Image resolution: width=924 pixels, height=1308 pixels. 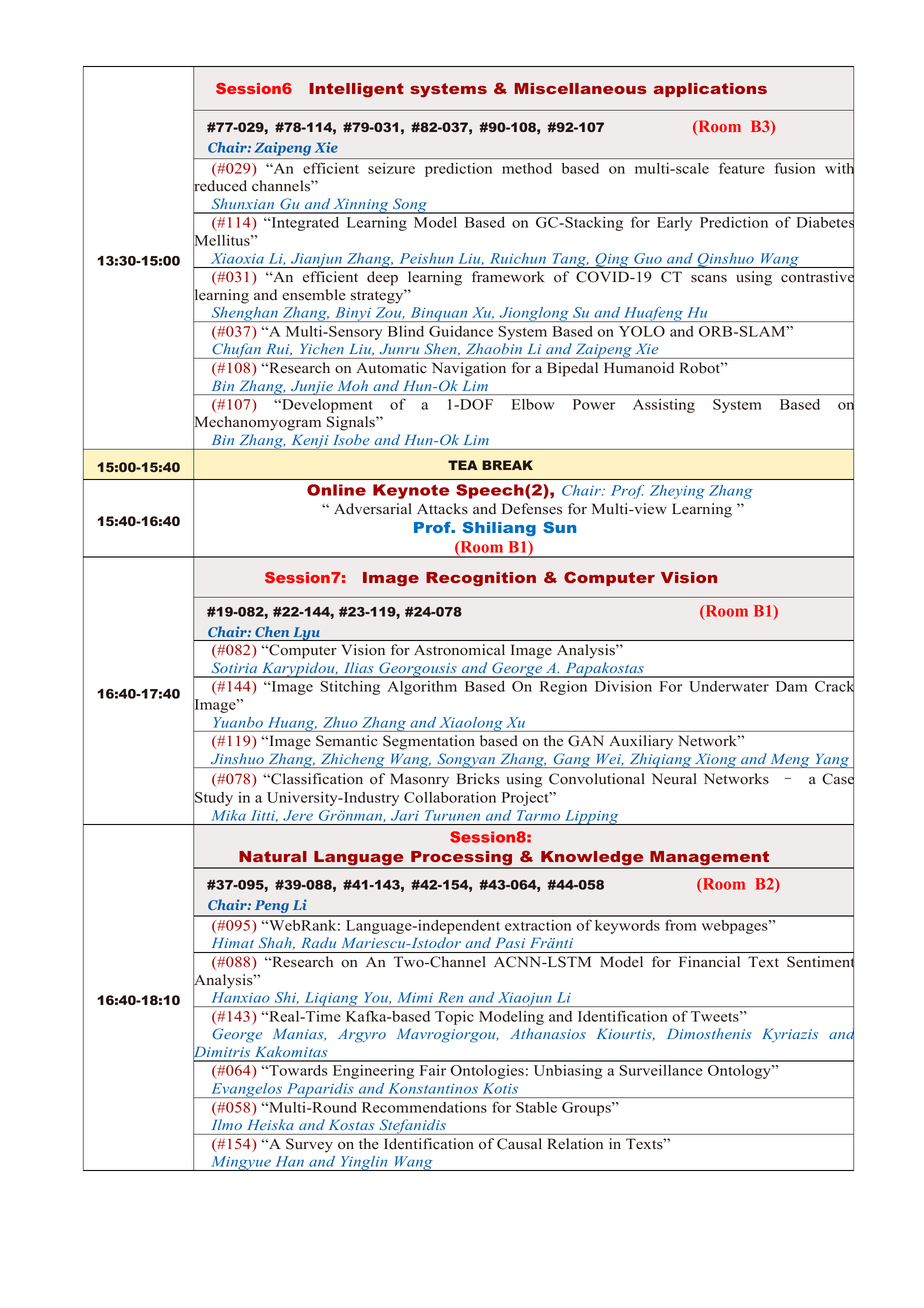 I want to click on Defenses, so click(x=532, y=509).
